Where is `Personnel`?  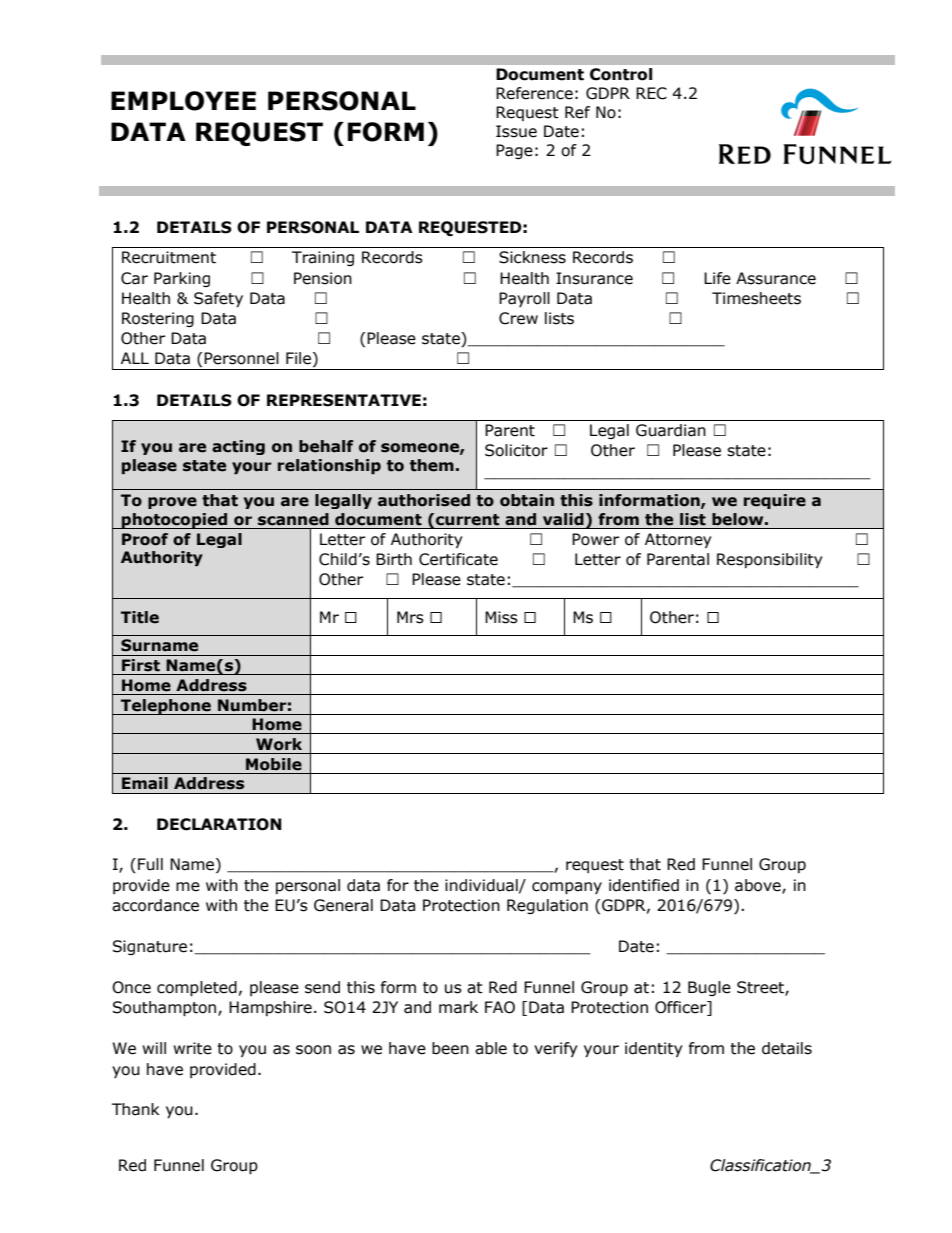
Personnel is located at coordinates (241, 358).
